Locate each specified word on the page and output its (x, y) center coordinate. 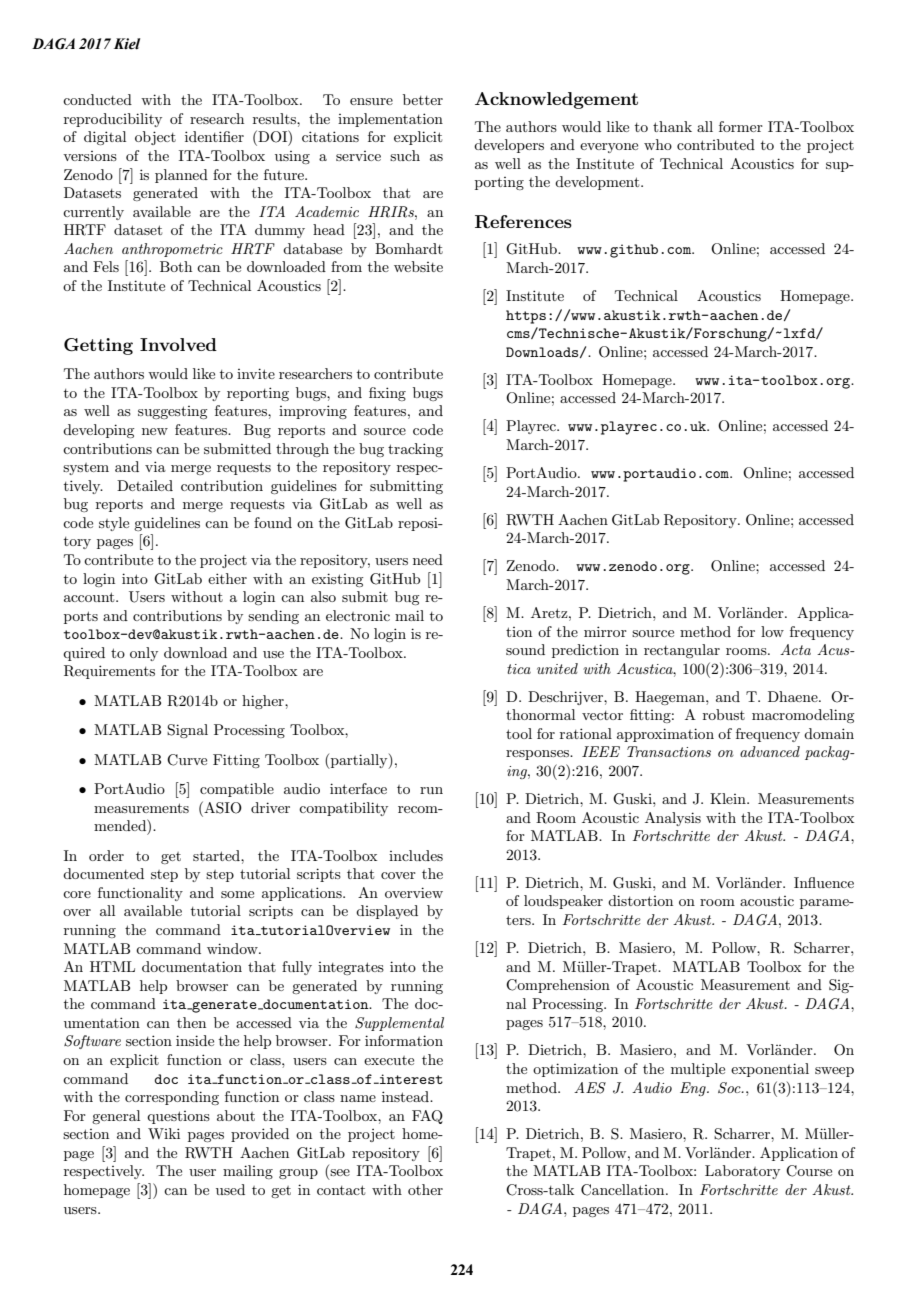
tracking (415, 450)
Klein (729, 798)
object (155, 138)
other (425, 1189)
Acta (795, 649)
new (155, 431)
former (741, 126)
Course (809, 1171)
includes (416, 855)
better (423, 99)
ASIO (222, 807)
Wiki (164, 1133)
